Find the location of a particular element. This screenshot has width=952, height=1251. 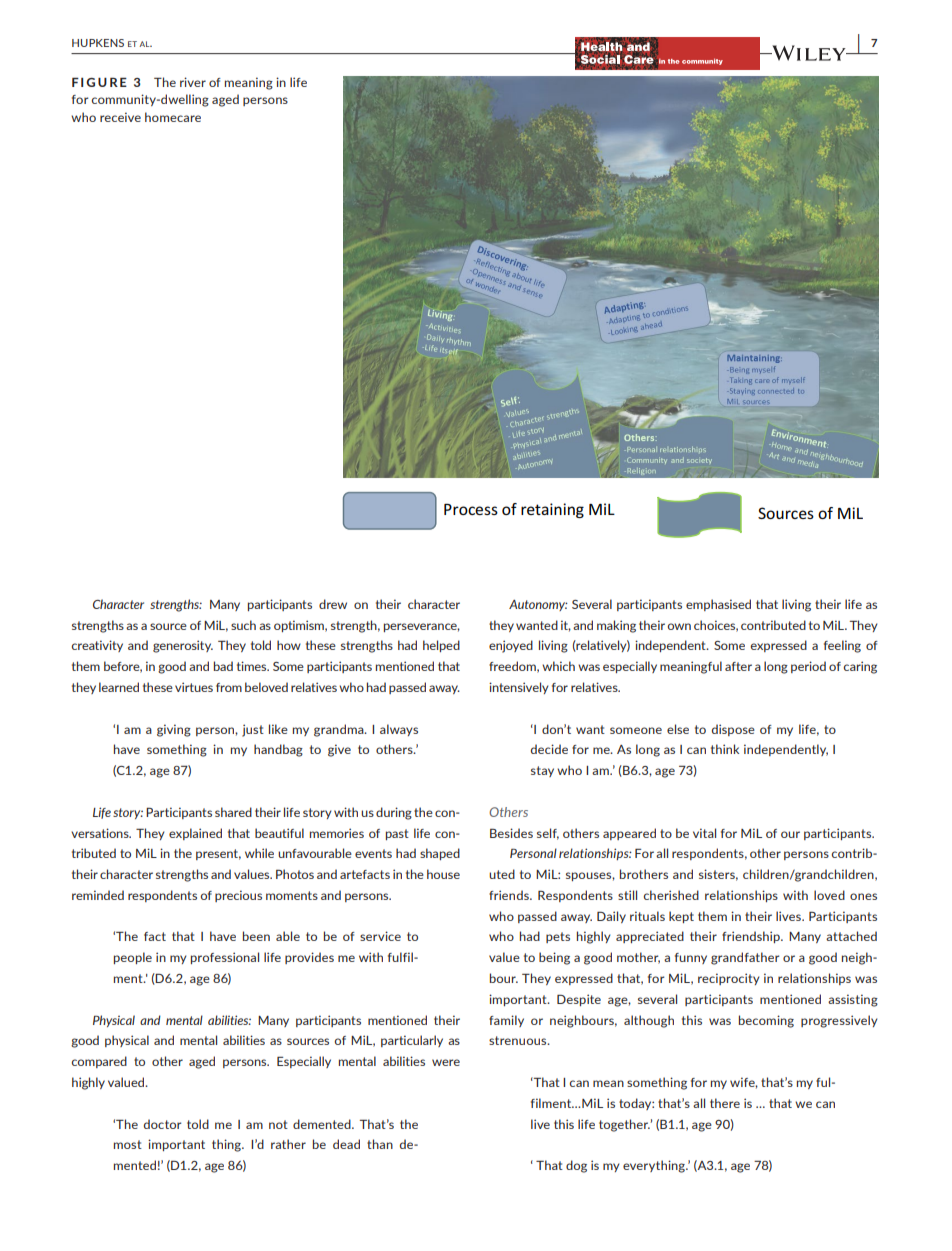

retaining is located at coordinates (552, 510).
